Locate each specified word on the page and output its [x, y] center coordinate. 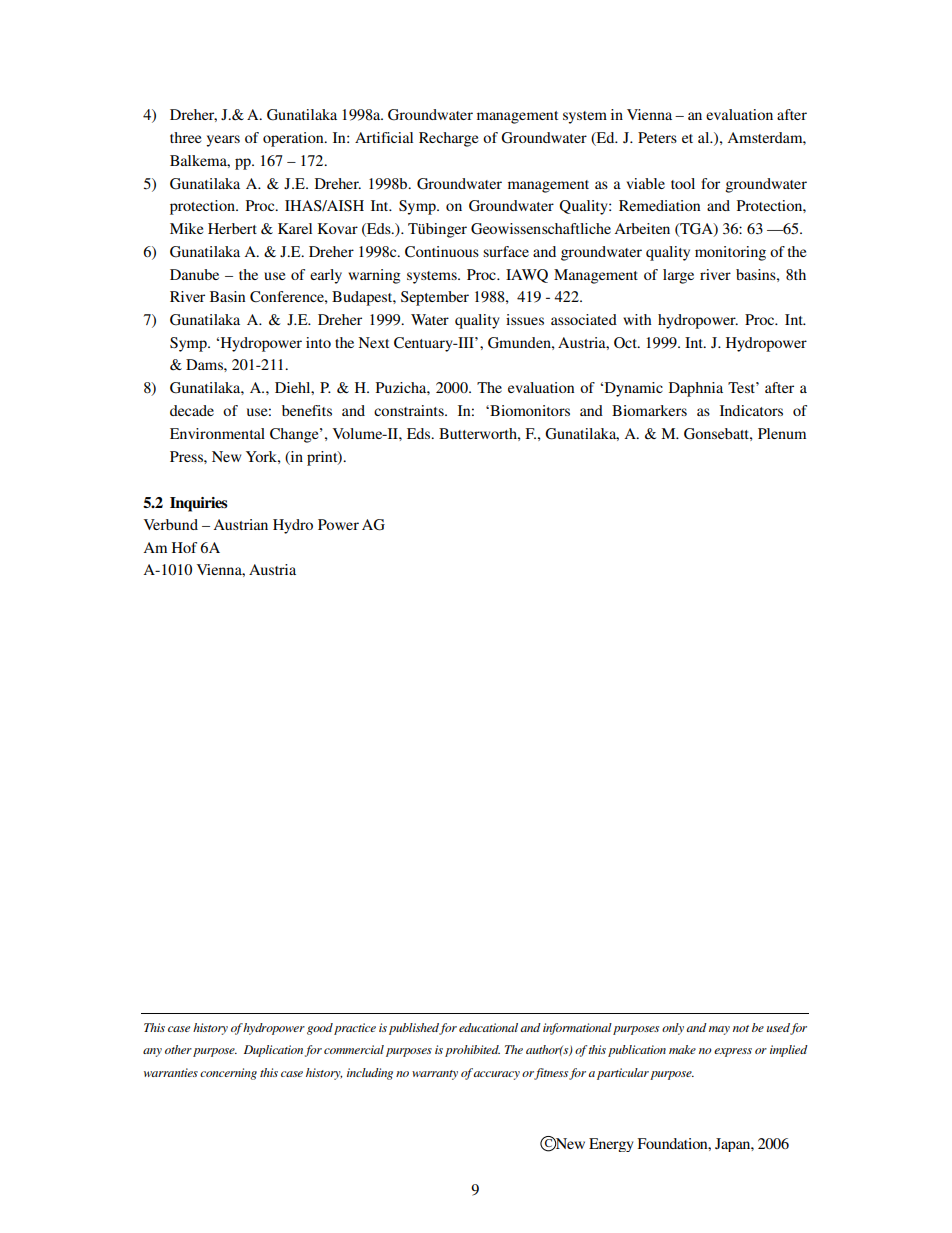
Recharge [448, 139]
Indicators [751, 410]
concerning [228, 1074]
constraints [410, 410]
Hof [184, 547]
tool [683, 183]
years [223, 141]
